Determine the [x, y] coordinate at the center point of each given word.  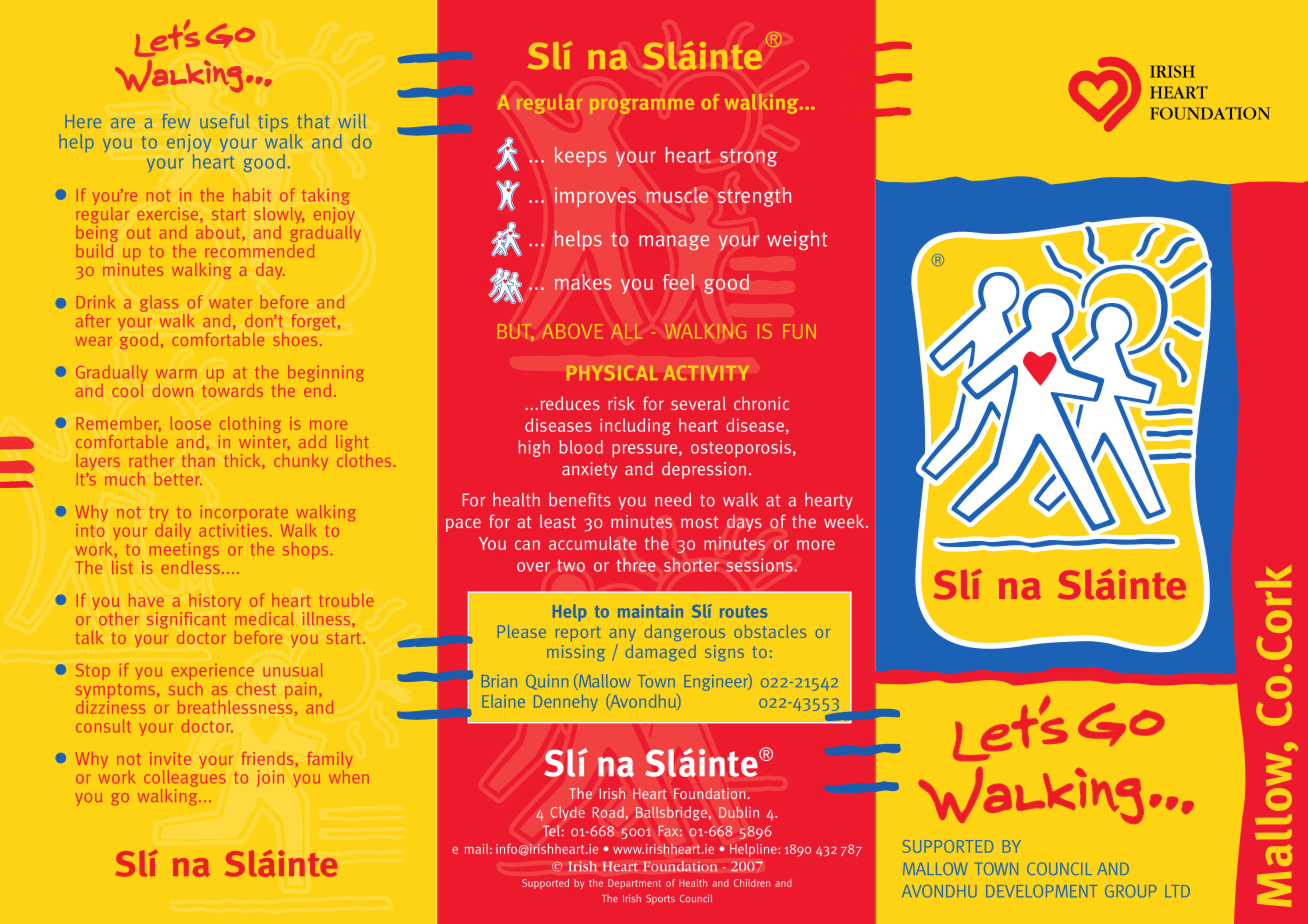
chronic [761, 403]
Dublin [739, 812]
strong [748, 158]
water [231, 302]
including [635, 426]
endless [190, 566]
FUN [799, 331]
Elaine [503, 701]
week [845, 521]
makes [583, 282]
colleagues [184, 780]
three [636, 565]
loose [191, 423]
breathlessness [235, 706]
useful [224, 121]
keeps [581, 157]
